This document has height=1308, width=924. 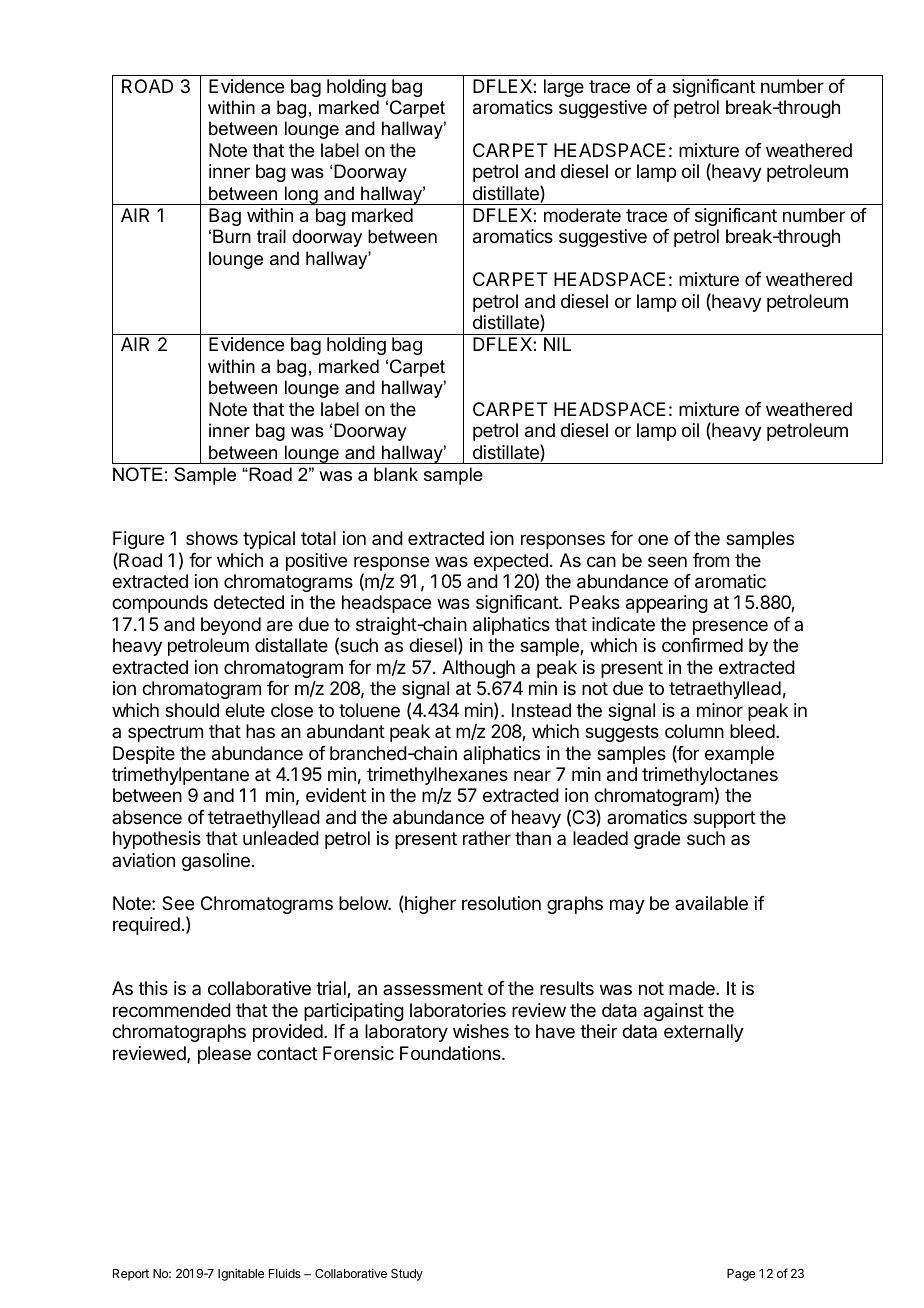 What do you see at coordinates (582, 215) in the document?
I see `moderate` at bounding box center [582, 215].
